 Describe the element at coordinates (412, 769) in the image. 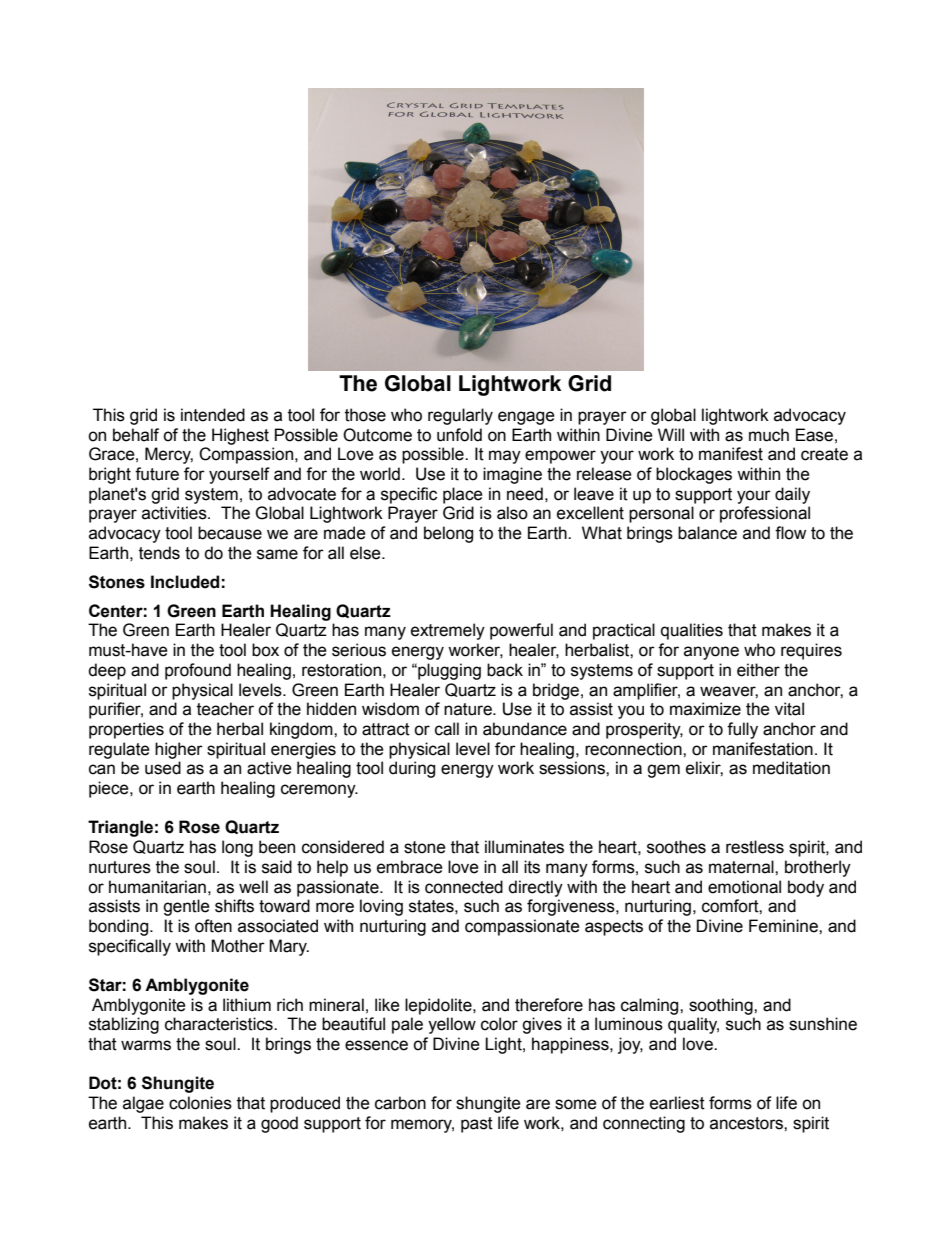

I see `during` at that location.
